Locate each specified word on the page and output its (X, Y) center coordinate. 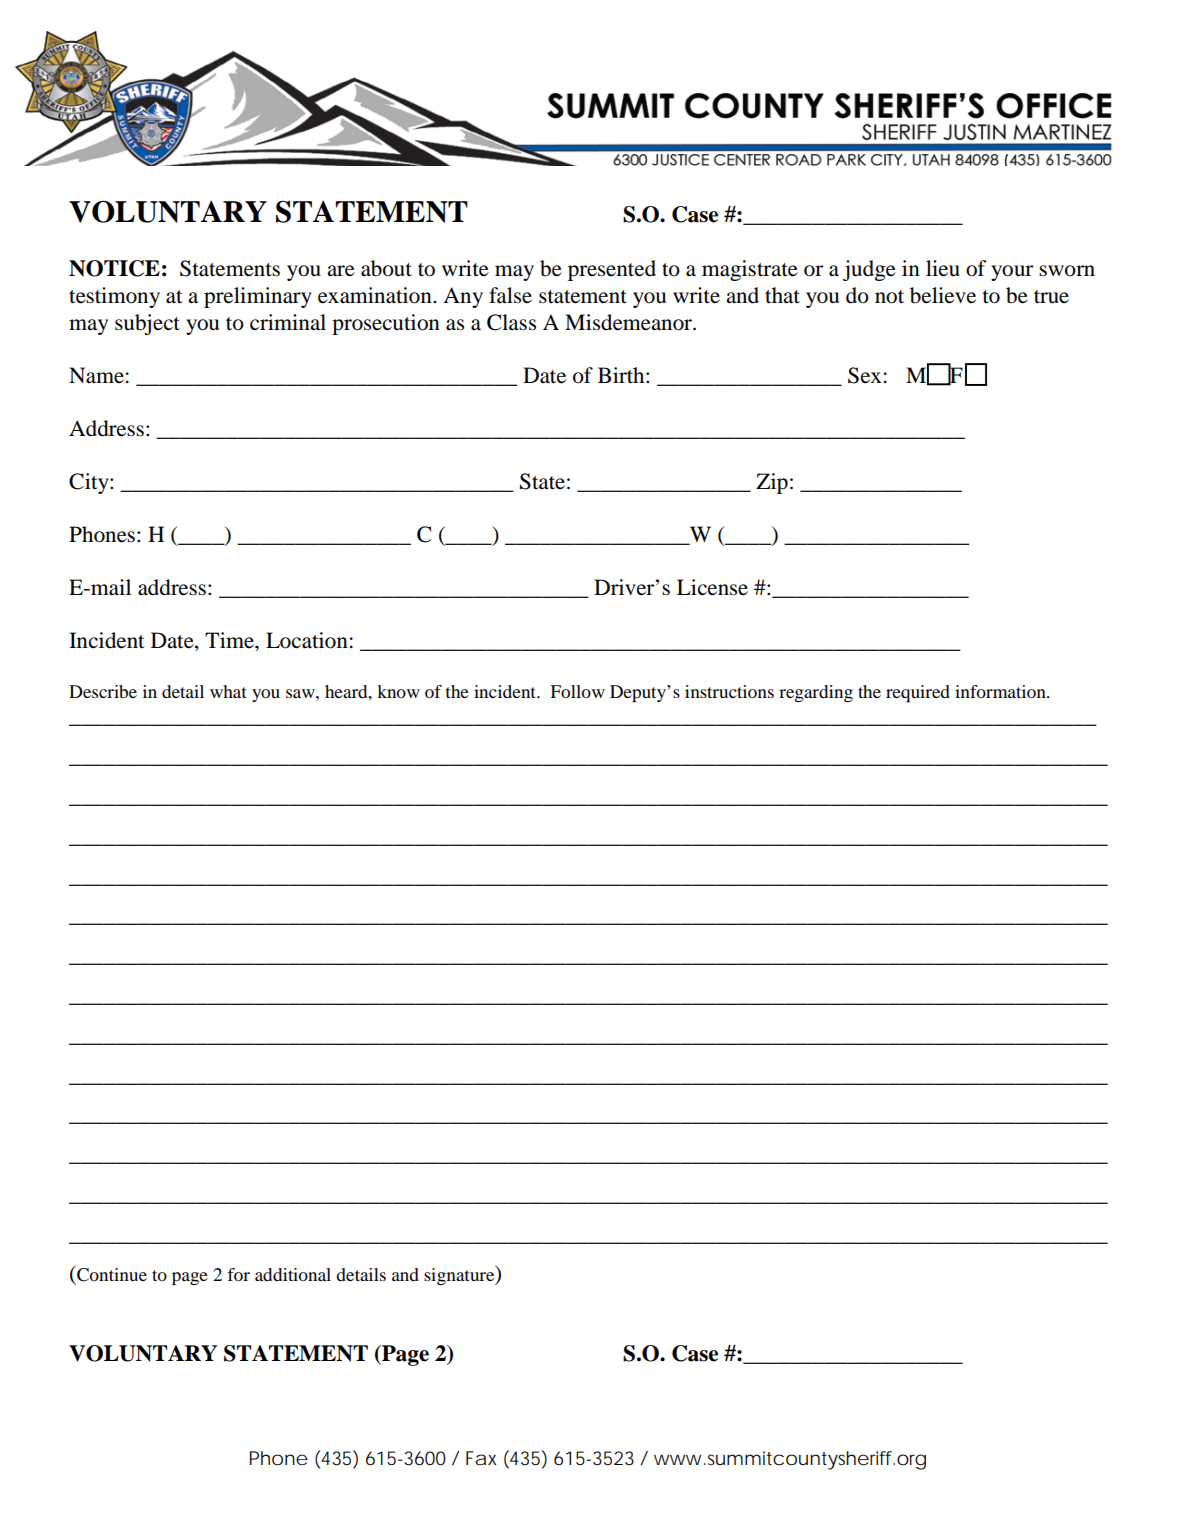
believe (943, 295)
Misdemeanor (629, 322)
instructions (729, 691)
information (1001, 691)
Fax (481, 1458)
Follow (577, 691)
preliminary (258, 297)
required (918, 693)
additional (293, 1274)
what (228, 691)
